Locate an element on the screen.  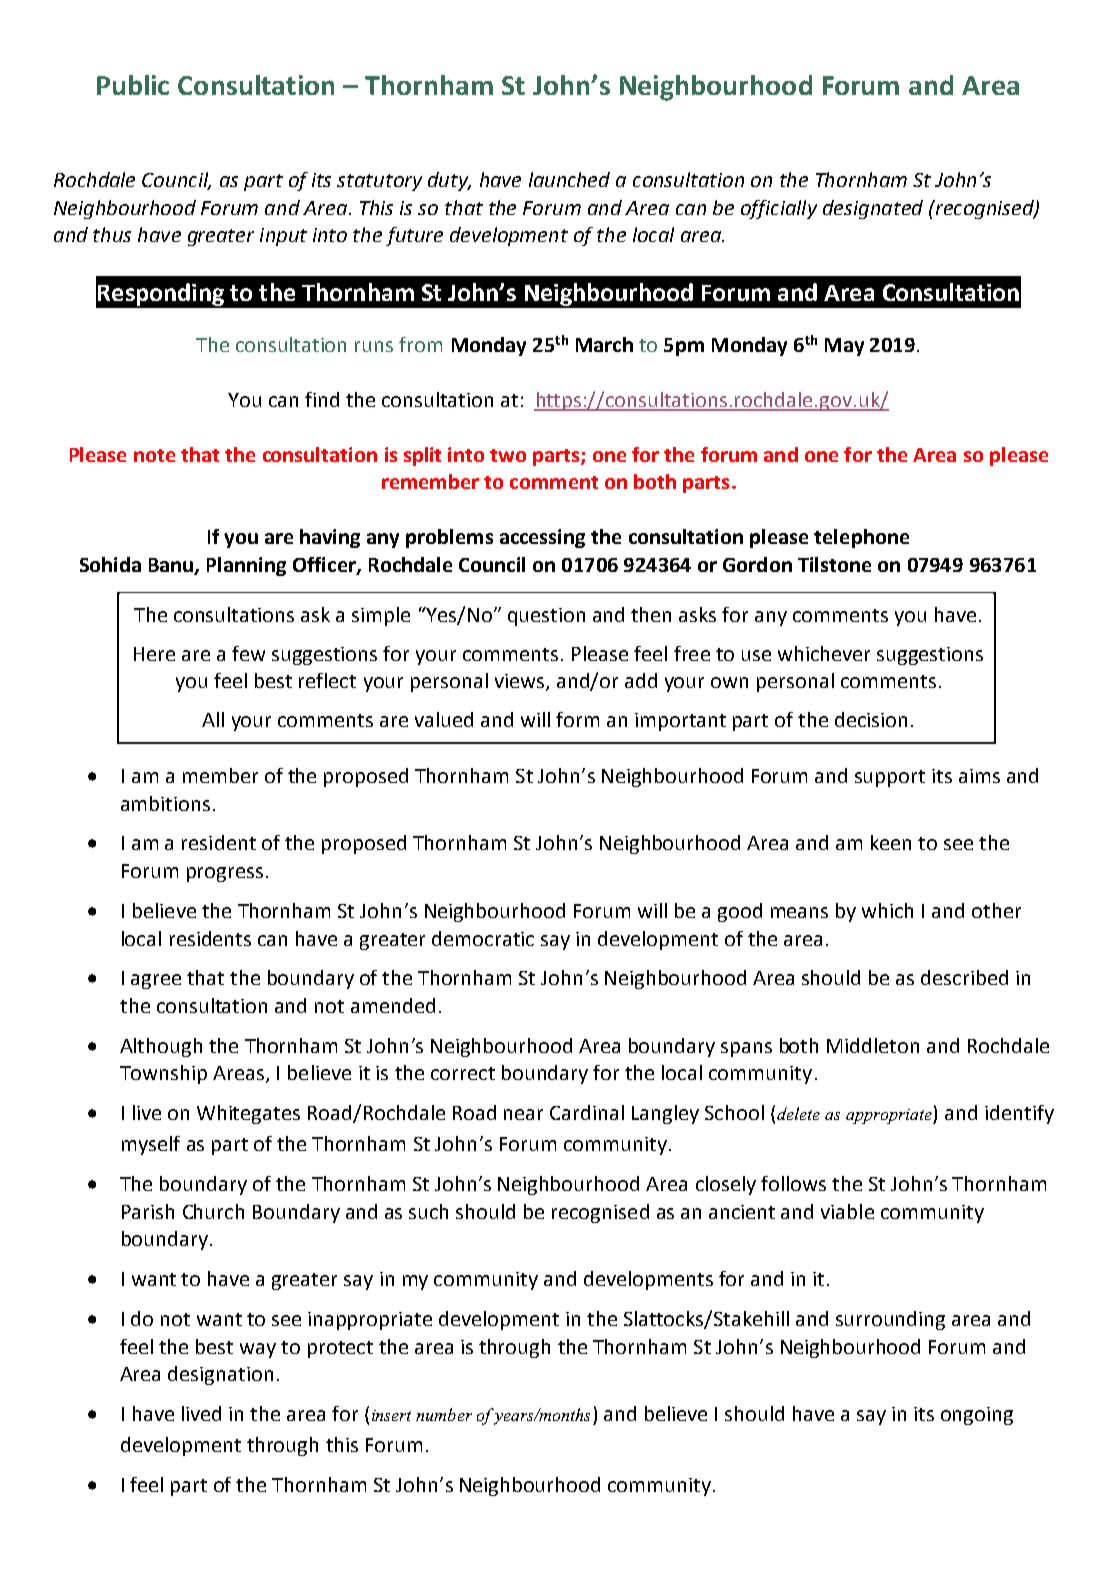
Public is located at coordinates (133, 85).
